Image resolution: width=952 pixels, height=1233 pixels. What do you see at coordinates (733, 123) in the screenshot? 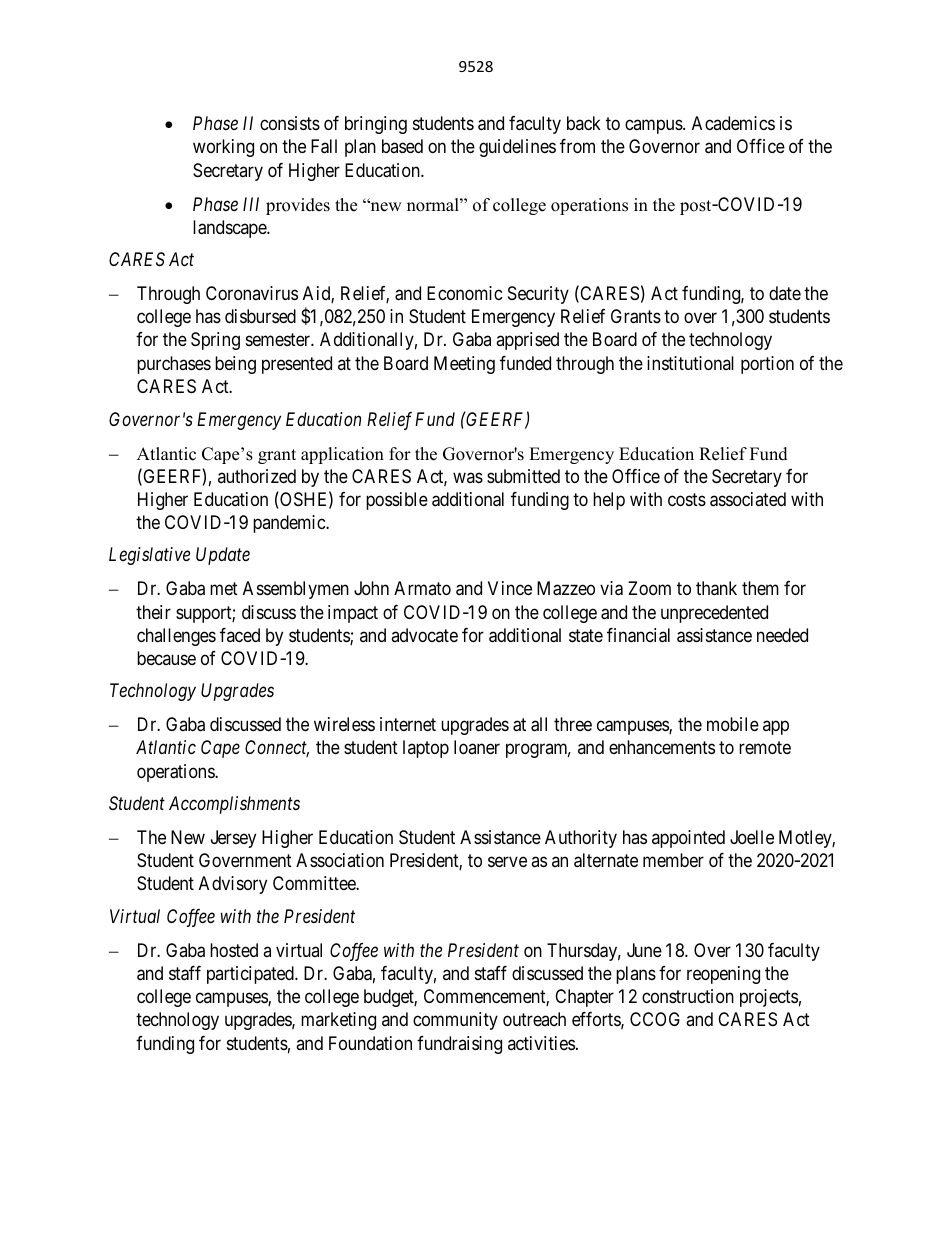
I see `Academics` at bounding box center [733, 123].
